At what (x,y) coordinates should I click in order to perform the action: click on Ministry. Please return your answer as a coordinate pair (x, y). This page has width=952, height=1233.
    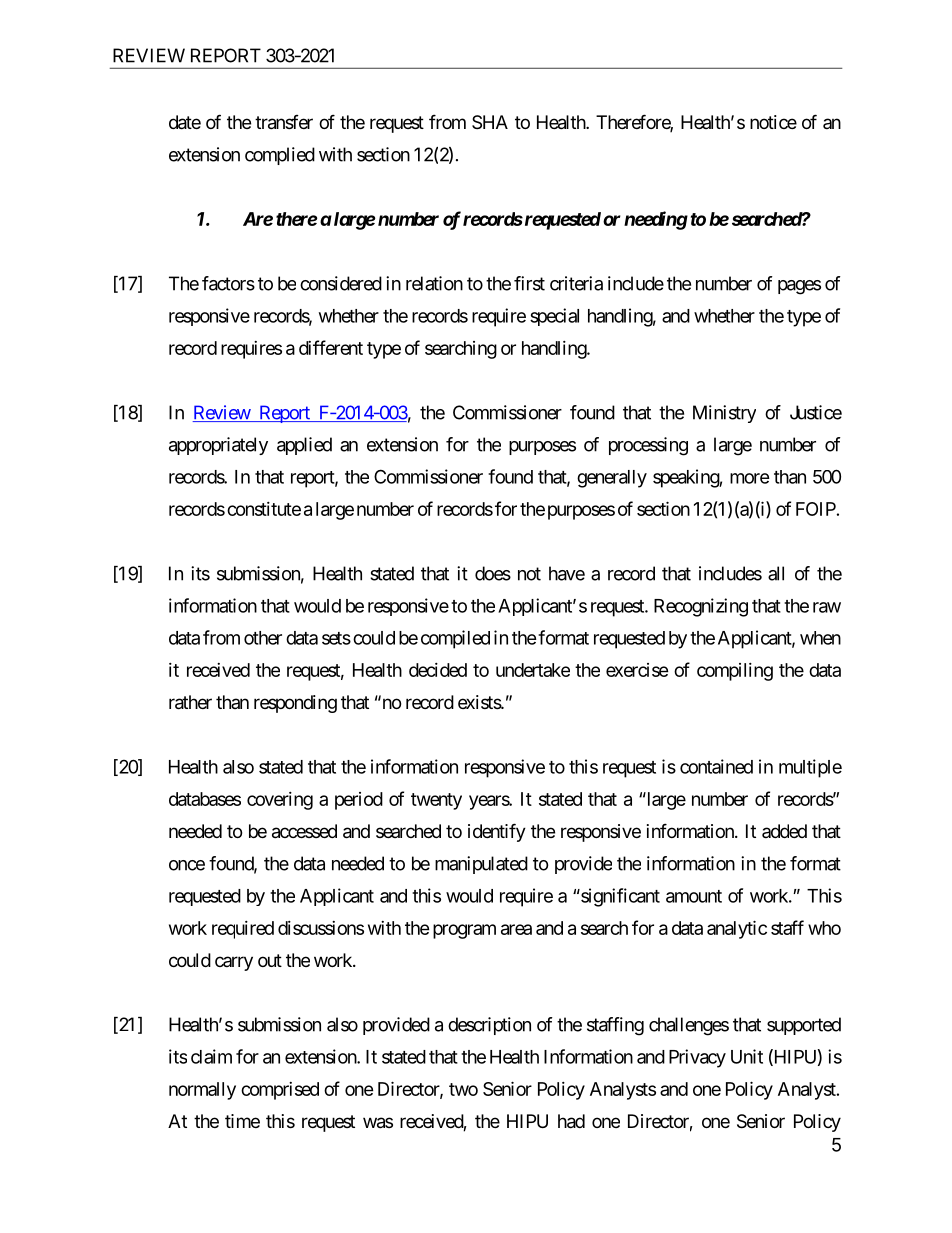
    Looking at the image, I should click on (724, 414).
